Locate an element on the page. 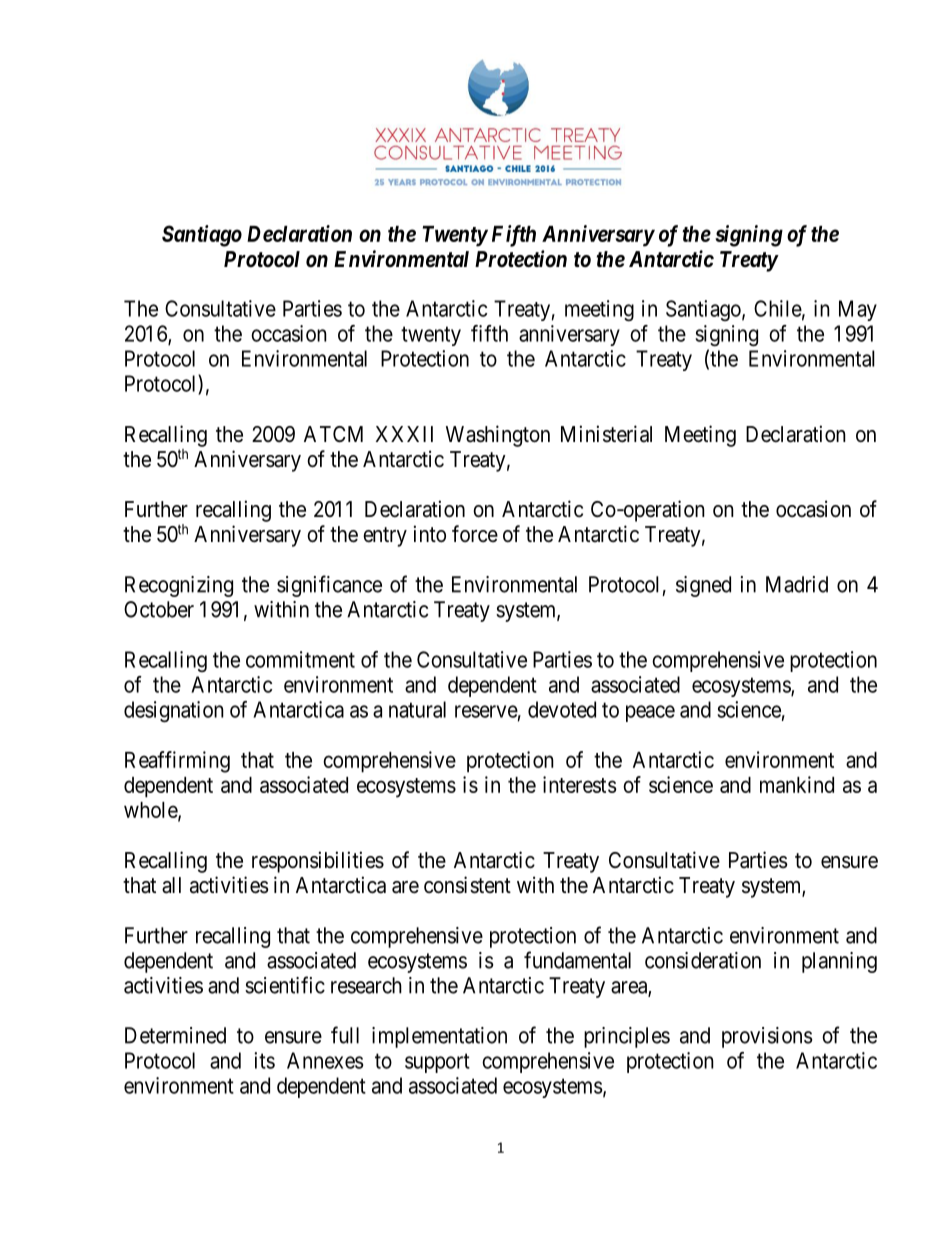  May is located at coordinates (858, 310).
